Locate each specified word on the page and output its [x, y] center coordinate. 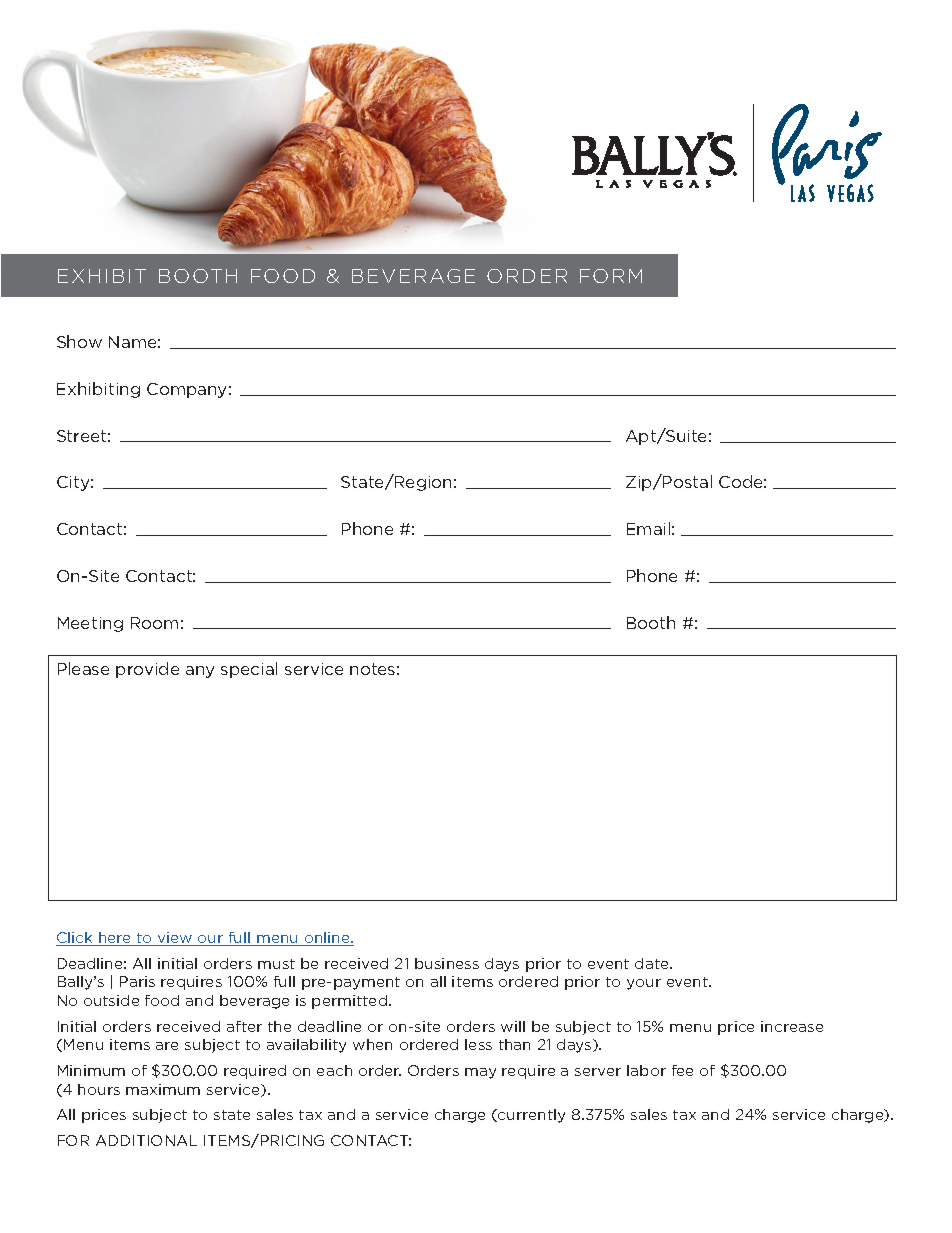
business [447, 963]
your [644, 984]
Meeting [90, 624]
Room [154, 623]
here [115, 939]
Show [79, 341]
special [249, 670]
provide [147, 670]
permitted [351, 1002]
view [175, 939]
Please [83, 668]
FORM [611, 276]
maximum [163, 1089]
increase [792, 1026]
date [653, 963]
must [276, 964]
